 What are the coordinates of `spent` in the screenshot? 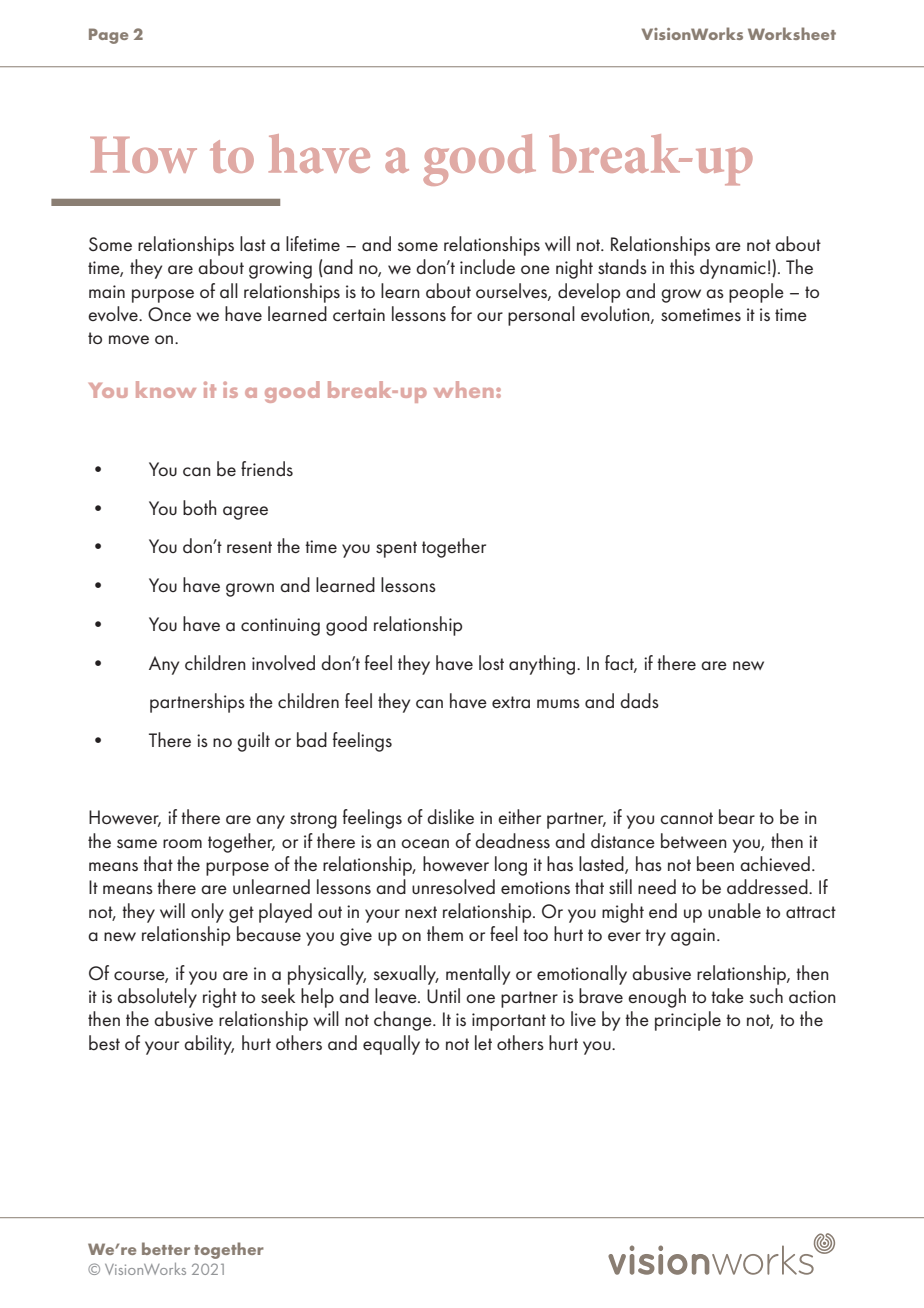 It's located at (396, 549).
